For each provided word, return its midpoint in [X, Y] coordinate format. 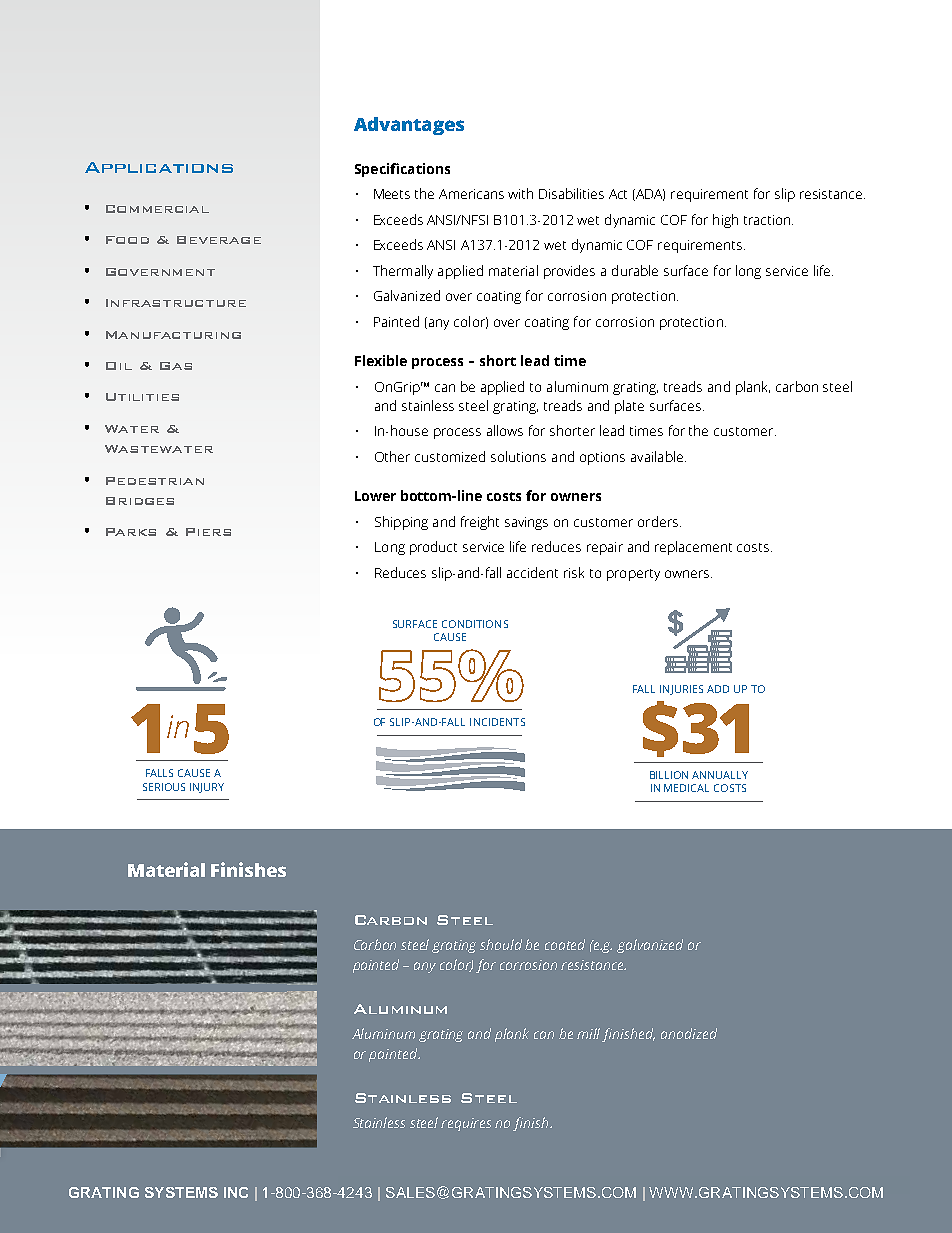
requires [466, 1124]
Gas [176, 366]
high [725, 221]
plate [629, 407]
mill [588, 1033]
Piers [208, 532]
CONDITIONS [475, 624]
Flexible [381, 360]
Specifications [402, 170]
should [501, 944]
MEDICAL [686, 788]
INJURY [207, 788]
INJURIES [681, 690]
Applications [159, 167]
